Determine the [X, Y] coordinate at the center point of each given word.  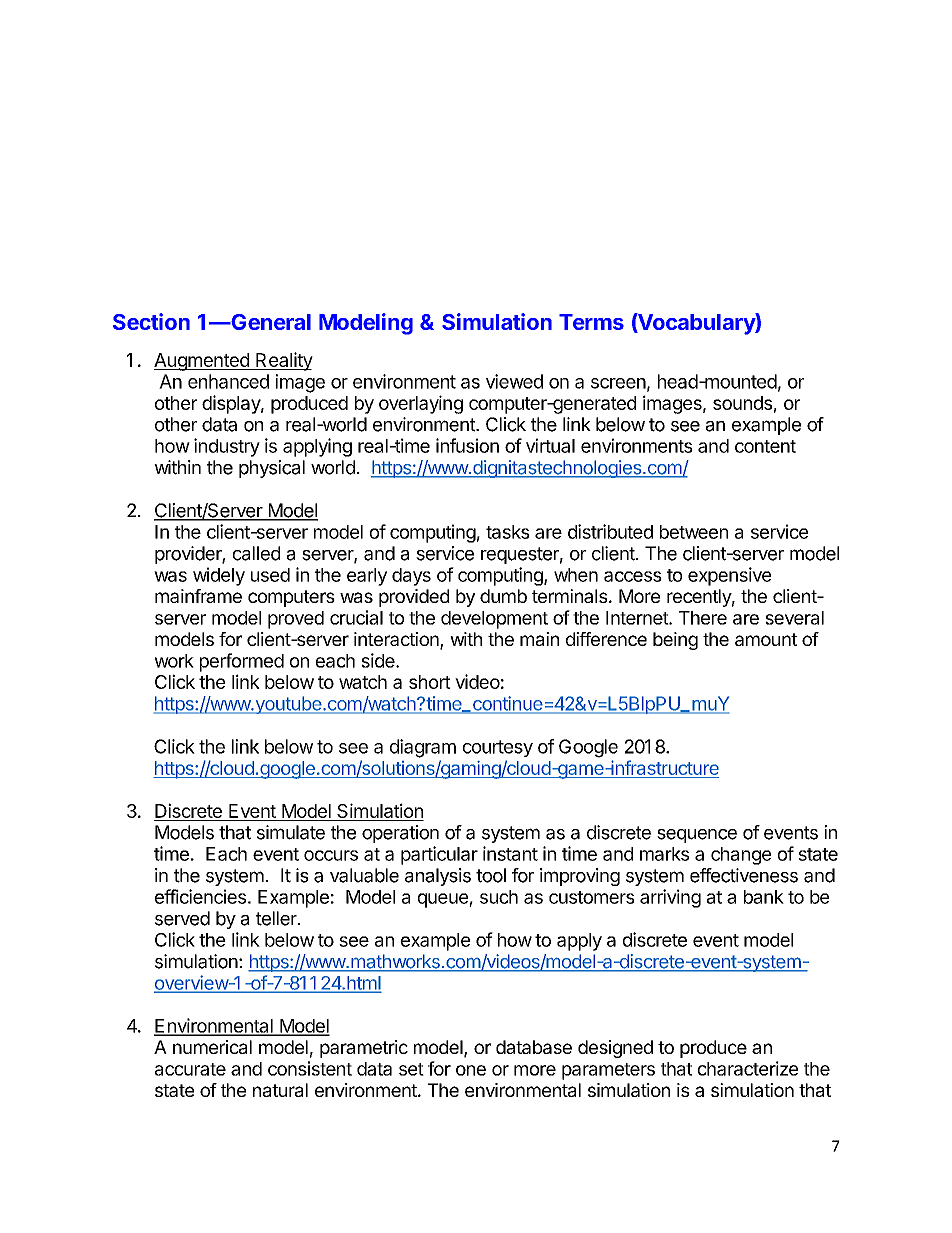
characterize [748, 1068]
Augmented [202, 362]
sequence [697, 836]
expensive [729, 576]
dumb [503, 596]
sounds [742, 403]
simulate [291, 832]
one [471, 1070]
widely [219, 576]
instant [510, 853]
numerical [212, 1047]
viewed [514, 381]
